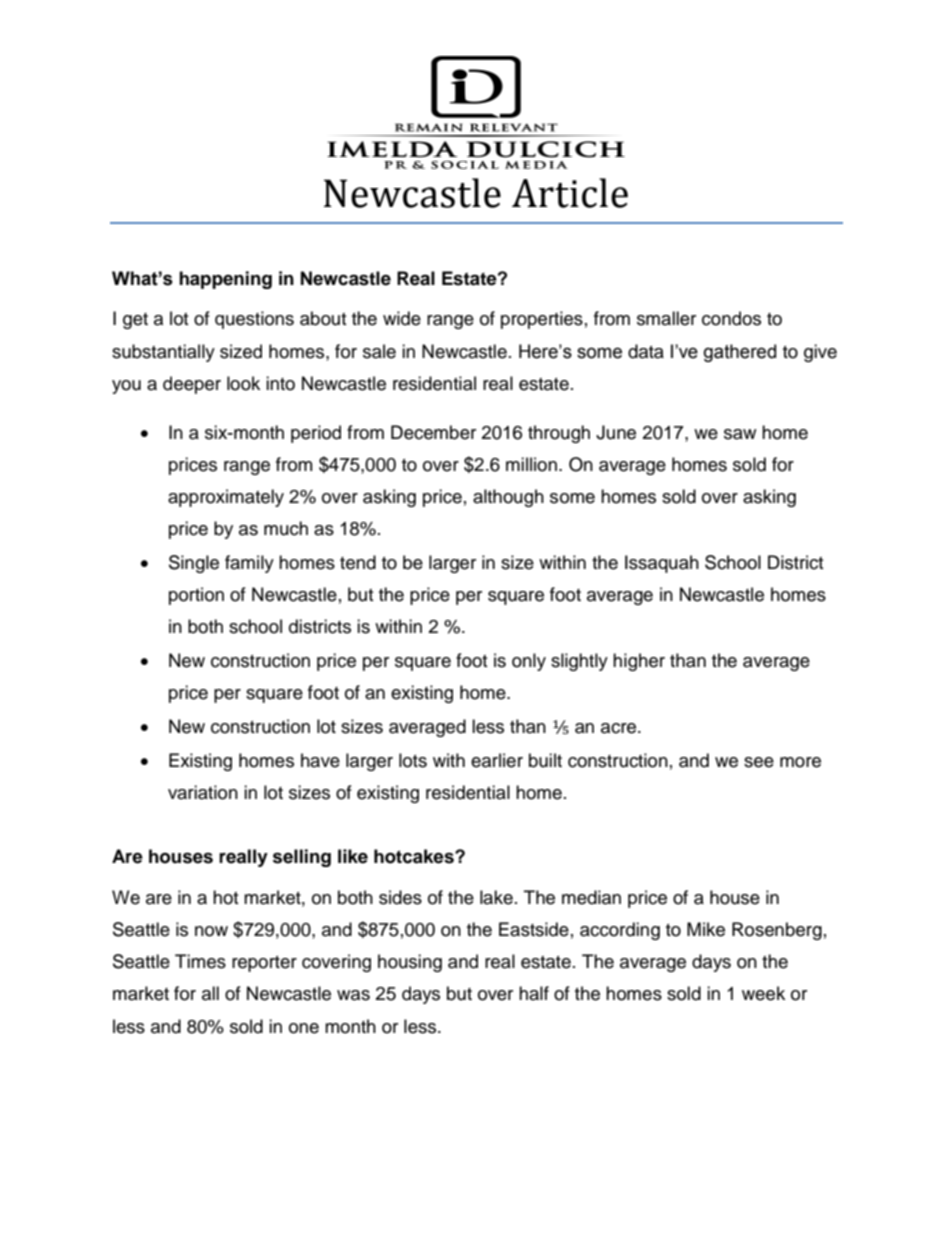  What do you see at coordinates (529, 662) in the screenshot?
I see `only` at bounding box center [529, 662].
